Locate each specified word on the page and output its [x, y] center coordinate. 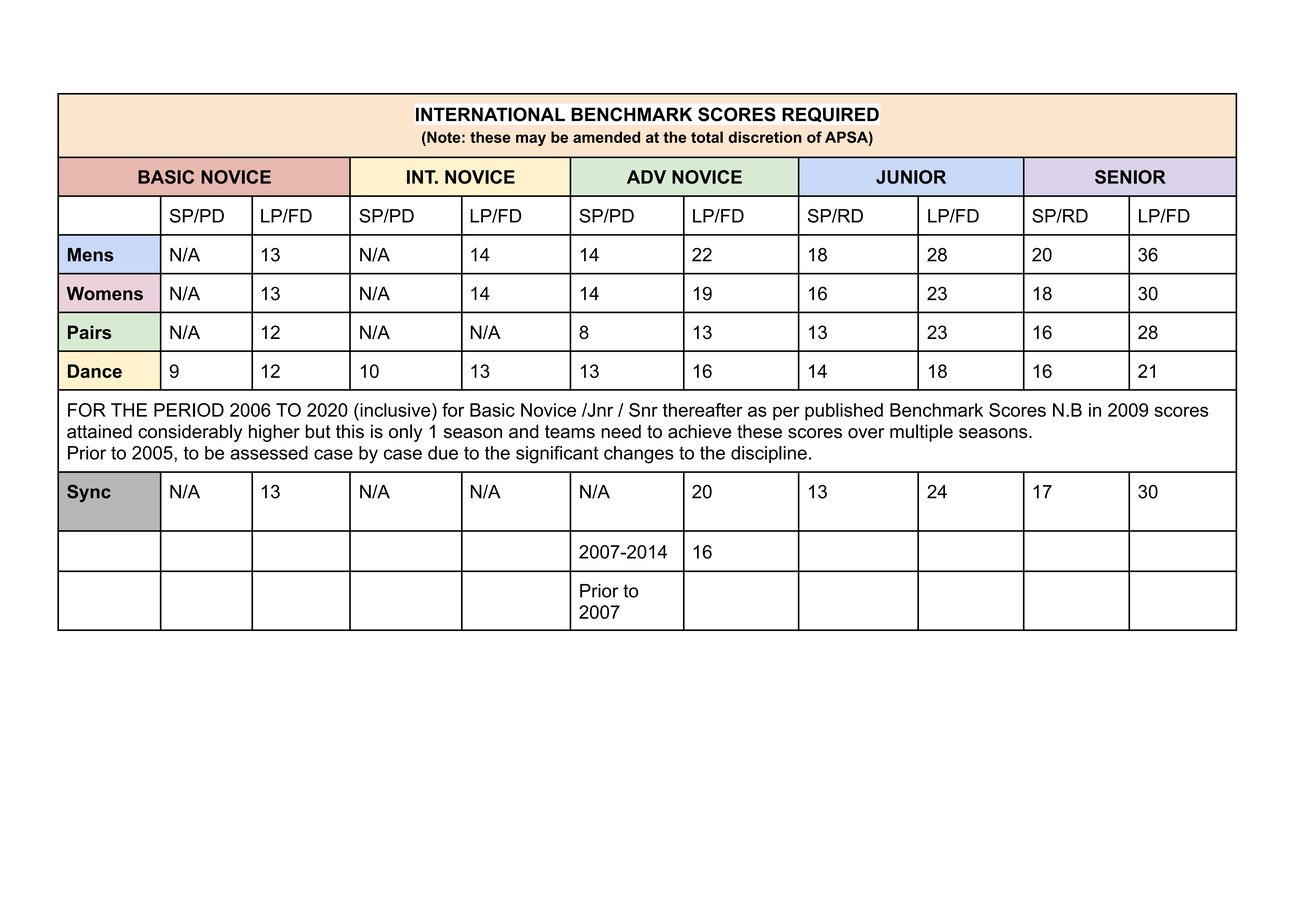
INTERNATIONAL [490, 114]
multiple [921, 433]
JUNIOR [911, 177]
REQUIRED [831, 114]
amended [606, 137]
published [844, 412]
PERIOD [189, 410]
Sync [89, 493]
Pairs [89, 332]
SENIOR [1130, 177]
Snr [643, 410]
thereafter [703, 410]
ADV [646, 177]
